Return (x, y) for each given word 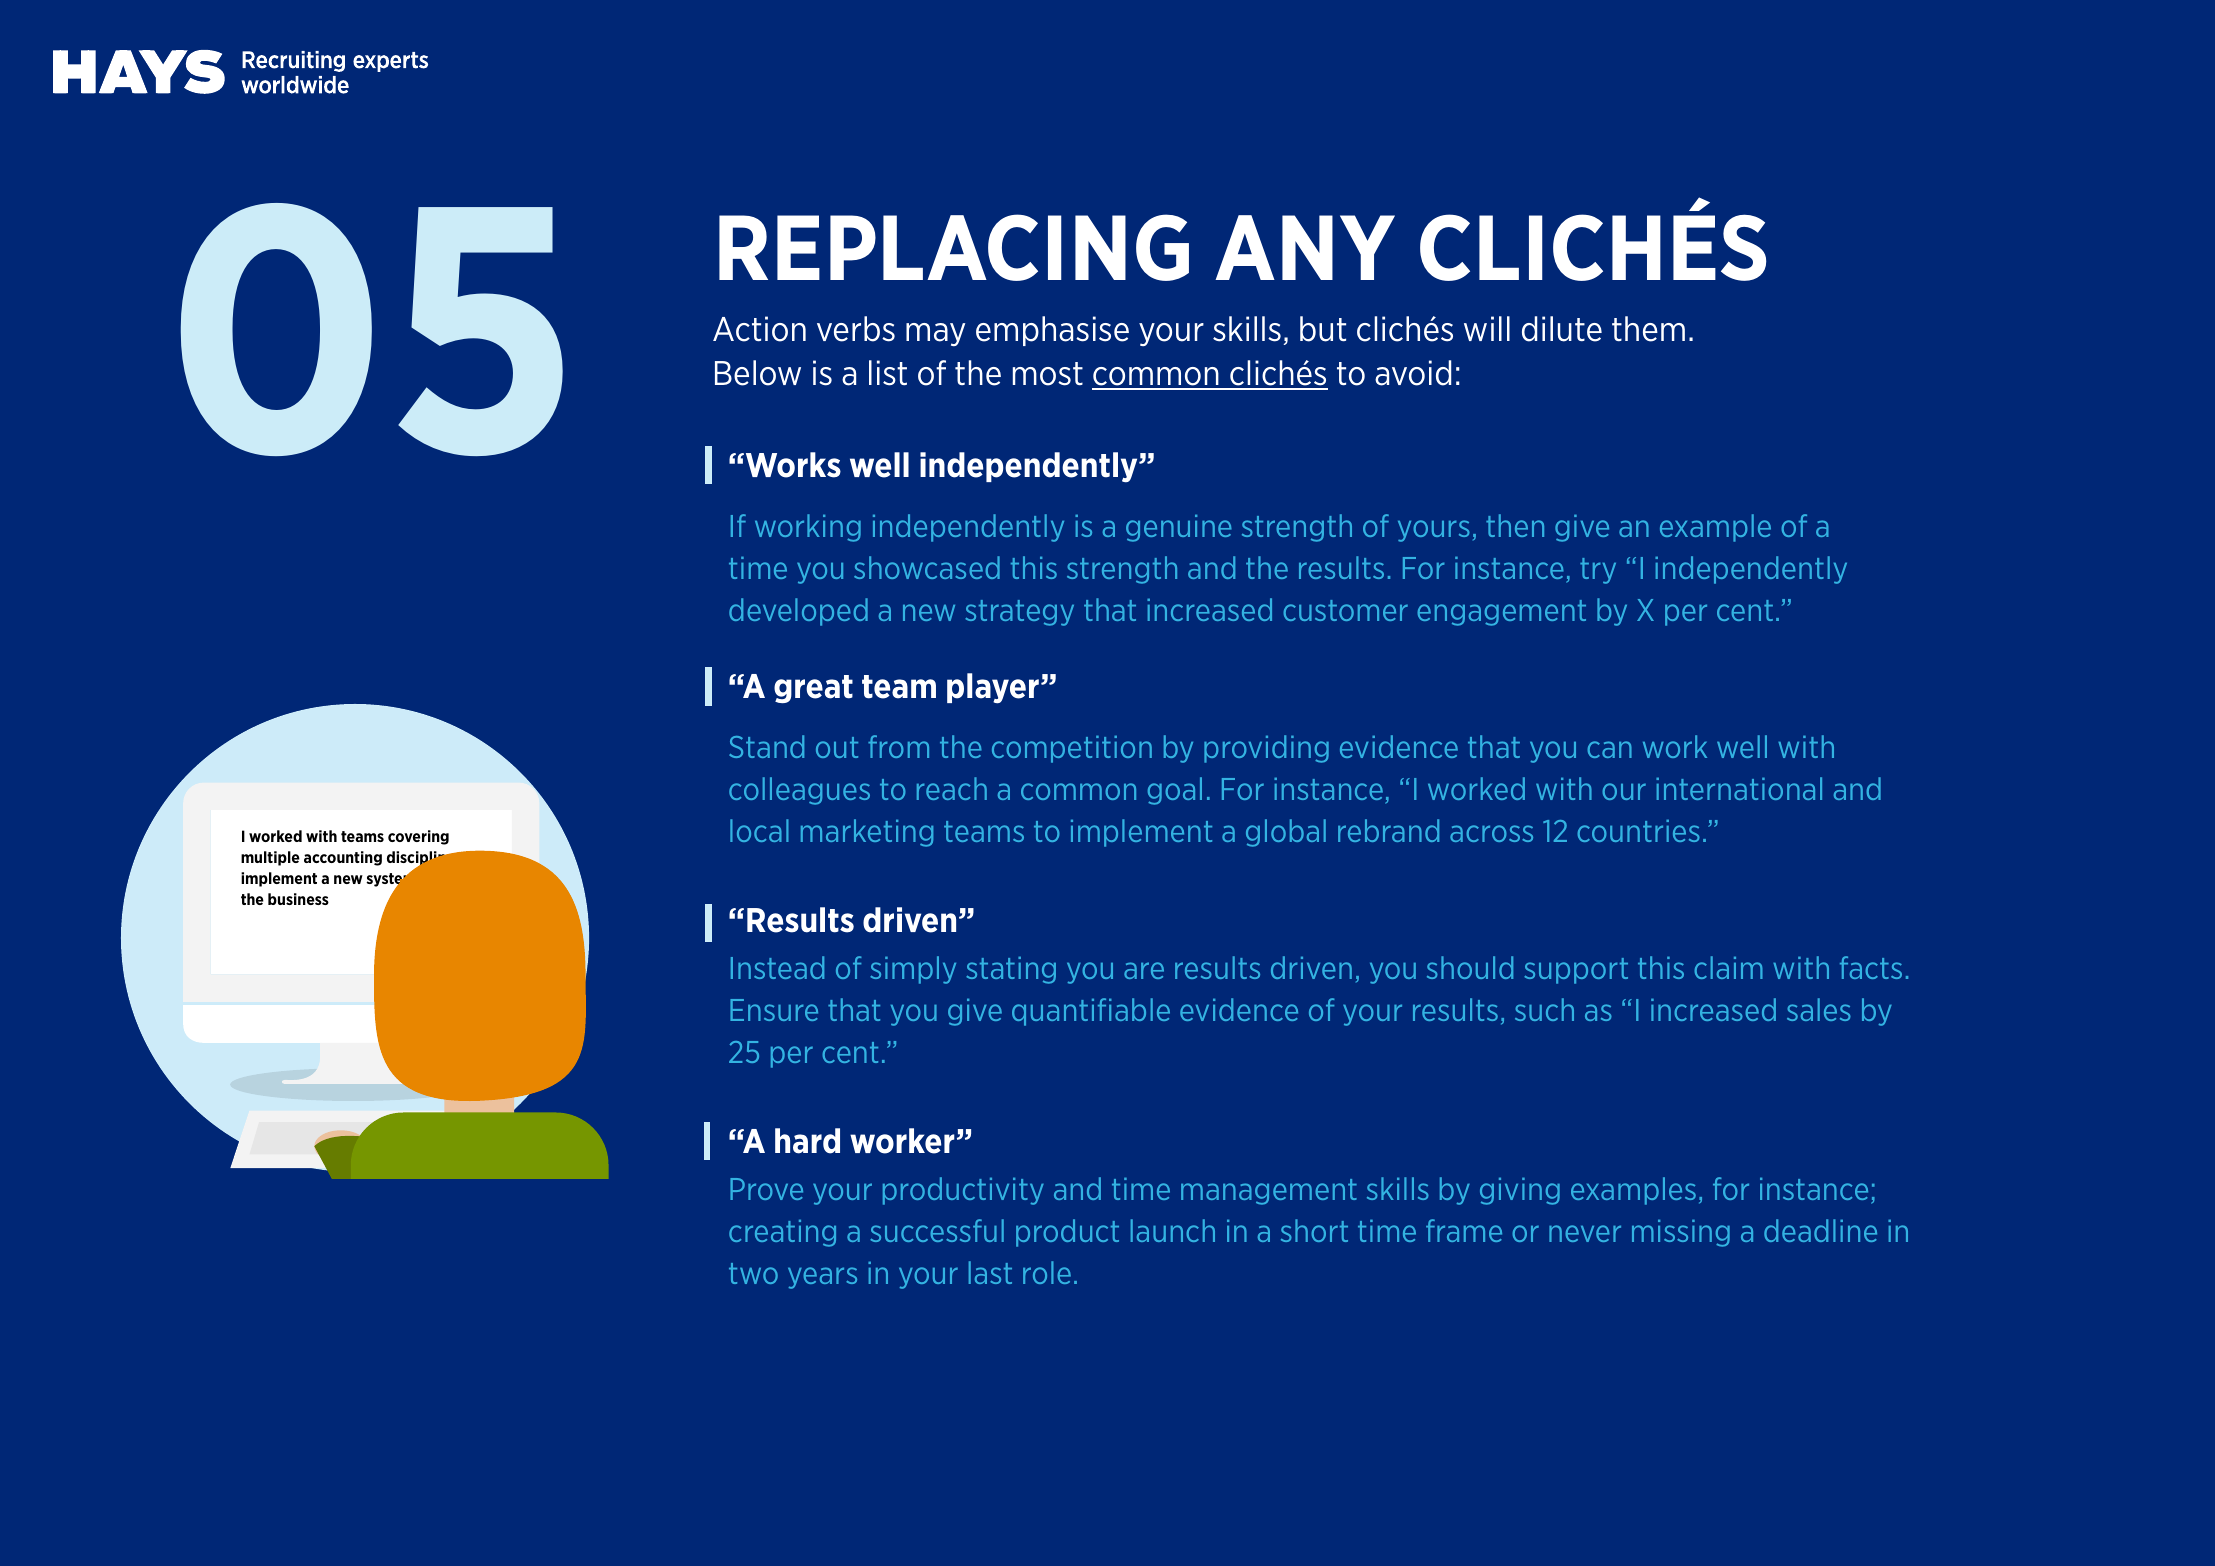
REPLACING (954, 247)
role (1047, 1272)
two (753, 1273)
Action (759, 329)
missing (1681, 1233)
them (1648, 329)
